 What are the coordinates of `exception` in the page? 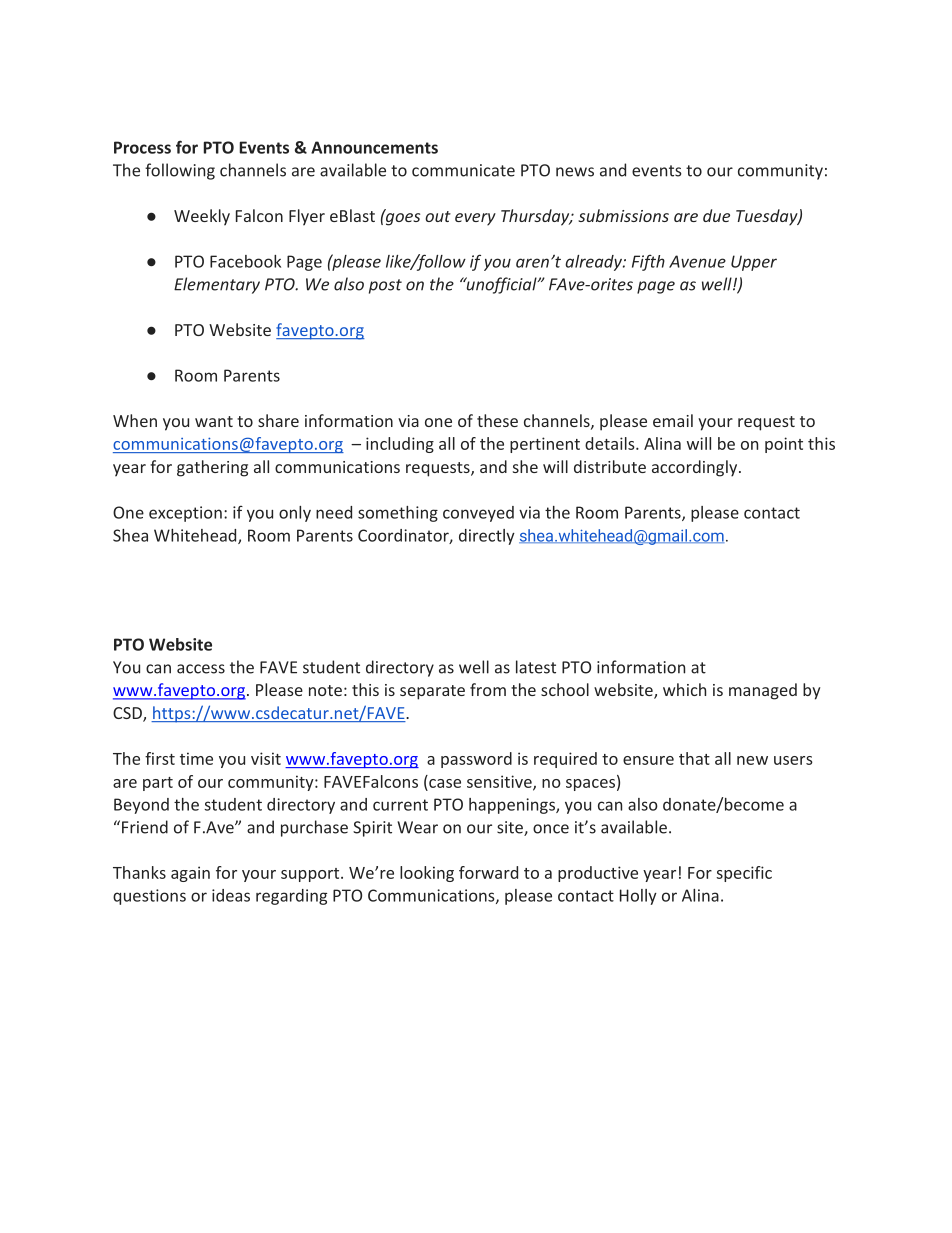 It's located at (185, 514).
